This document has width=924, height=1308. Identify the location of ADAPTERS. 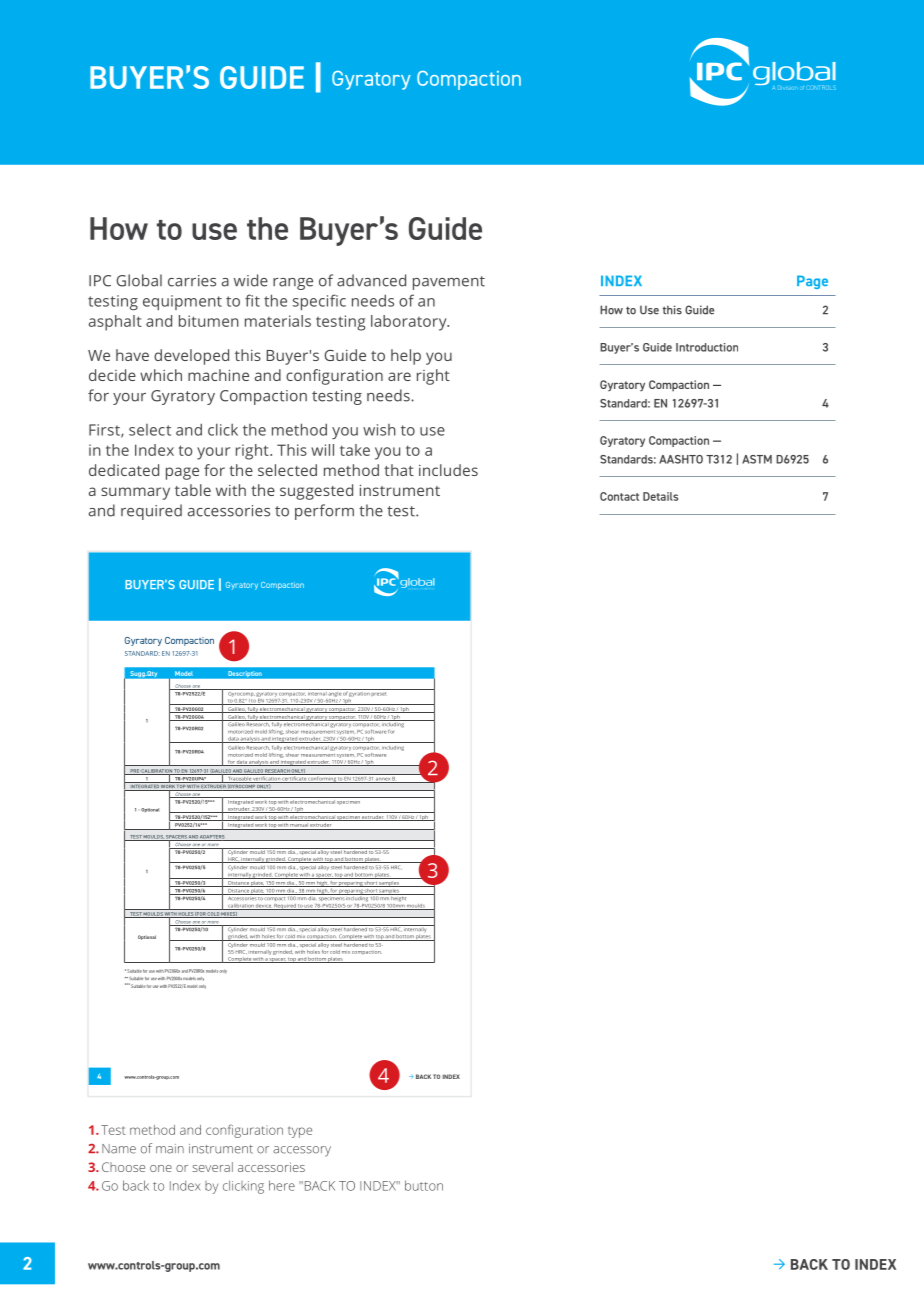
(212, 838).
